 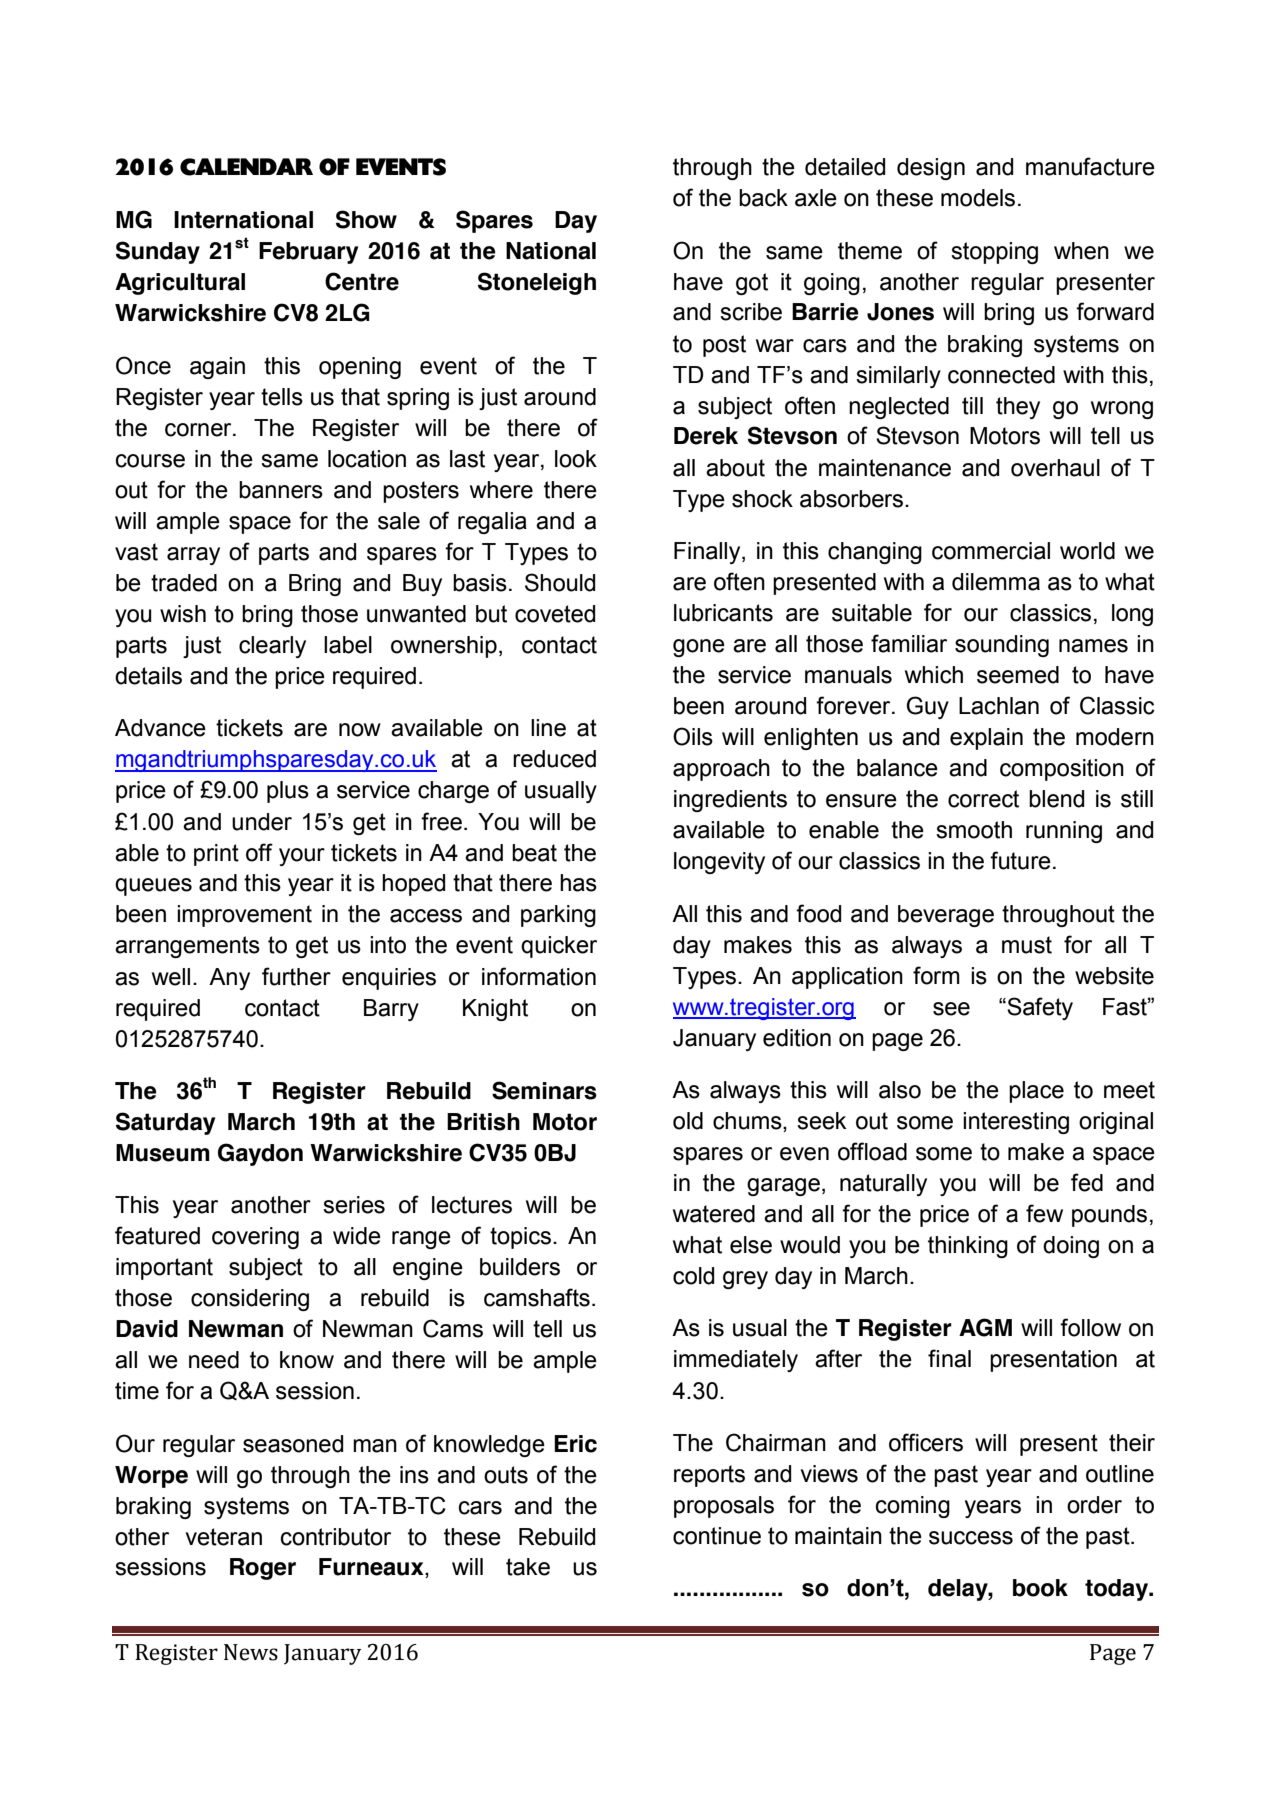 What do you see at coordinates (1027, 945) in the image?
I see `must` at bounding box center [1027, 945].
